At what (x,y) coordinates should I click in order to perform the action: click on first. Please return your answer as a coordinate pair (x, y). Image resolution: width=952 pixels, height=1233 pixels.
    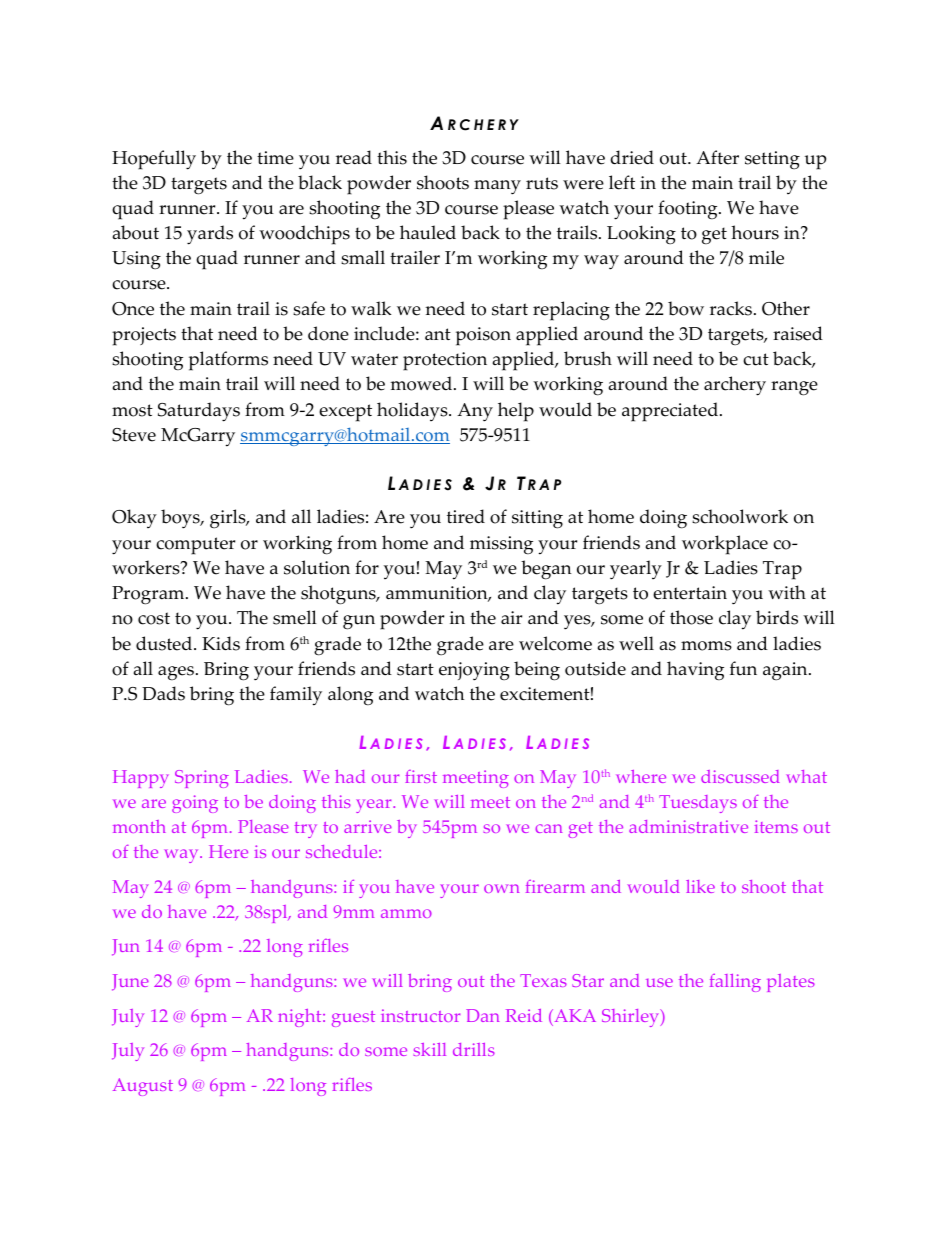
    Looking at the image, I should click on (421, 776).
